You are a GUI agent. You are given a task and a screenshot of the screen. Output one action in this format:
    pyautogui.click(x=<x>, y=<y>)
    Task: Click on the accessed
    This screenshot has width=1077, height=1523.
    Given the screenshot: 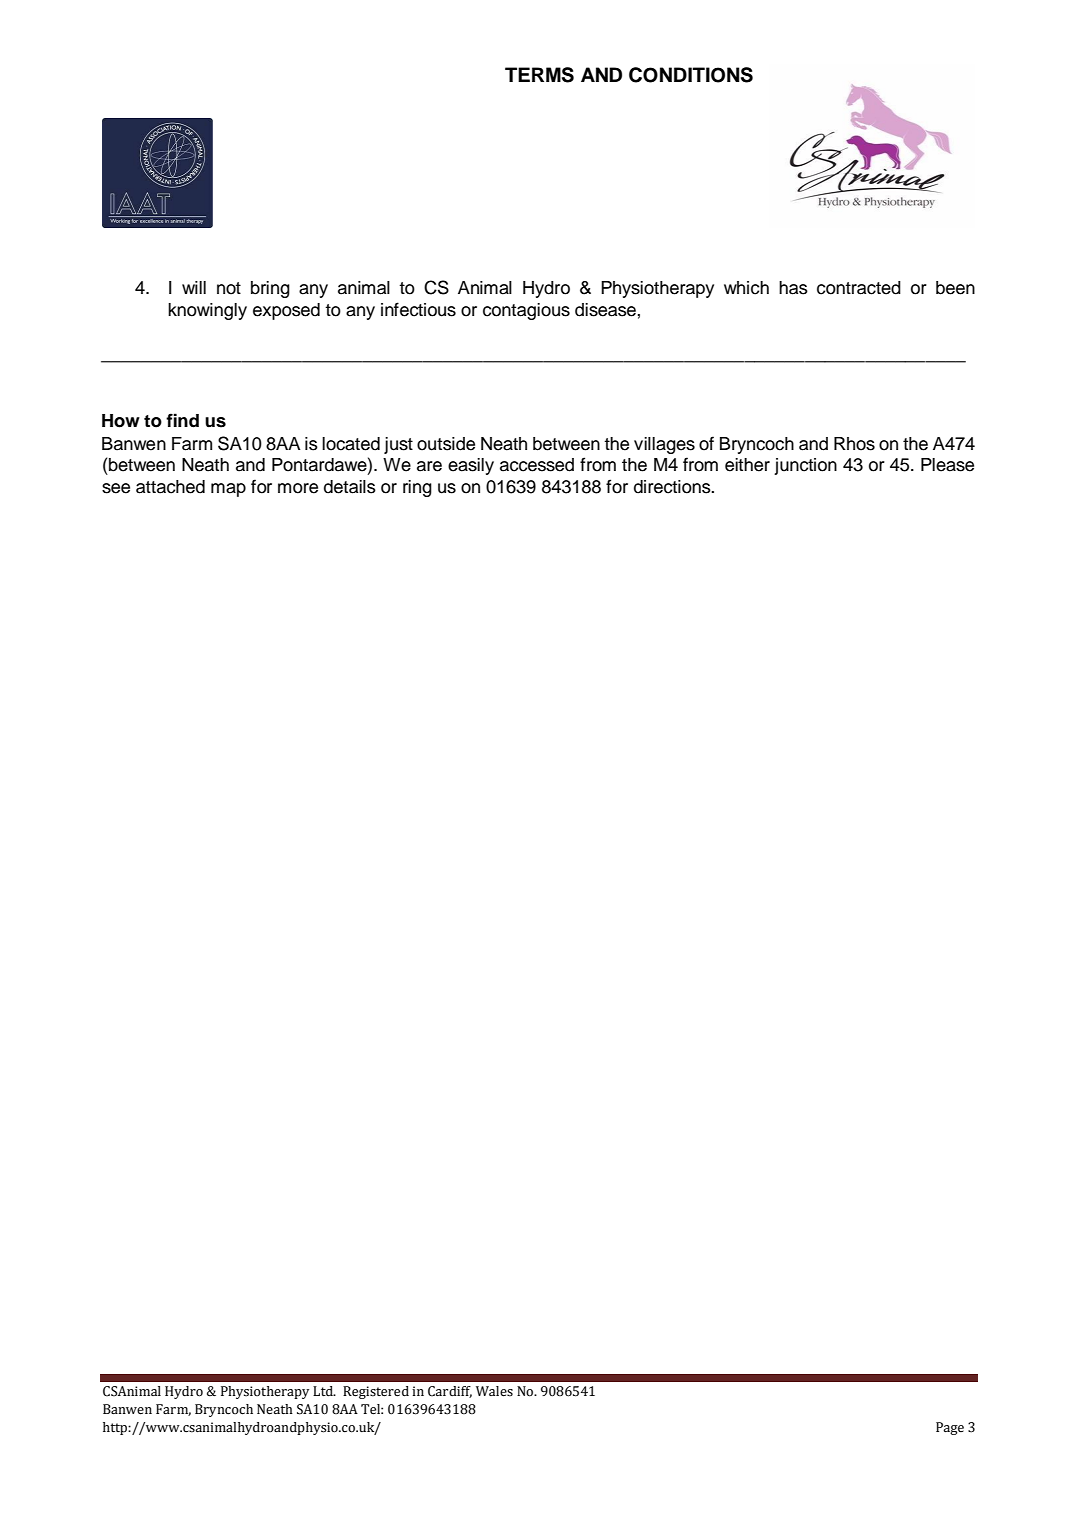 What is the action you would take?
    pyautogui.click(x=537, y=465)
